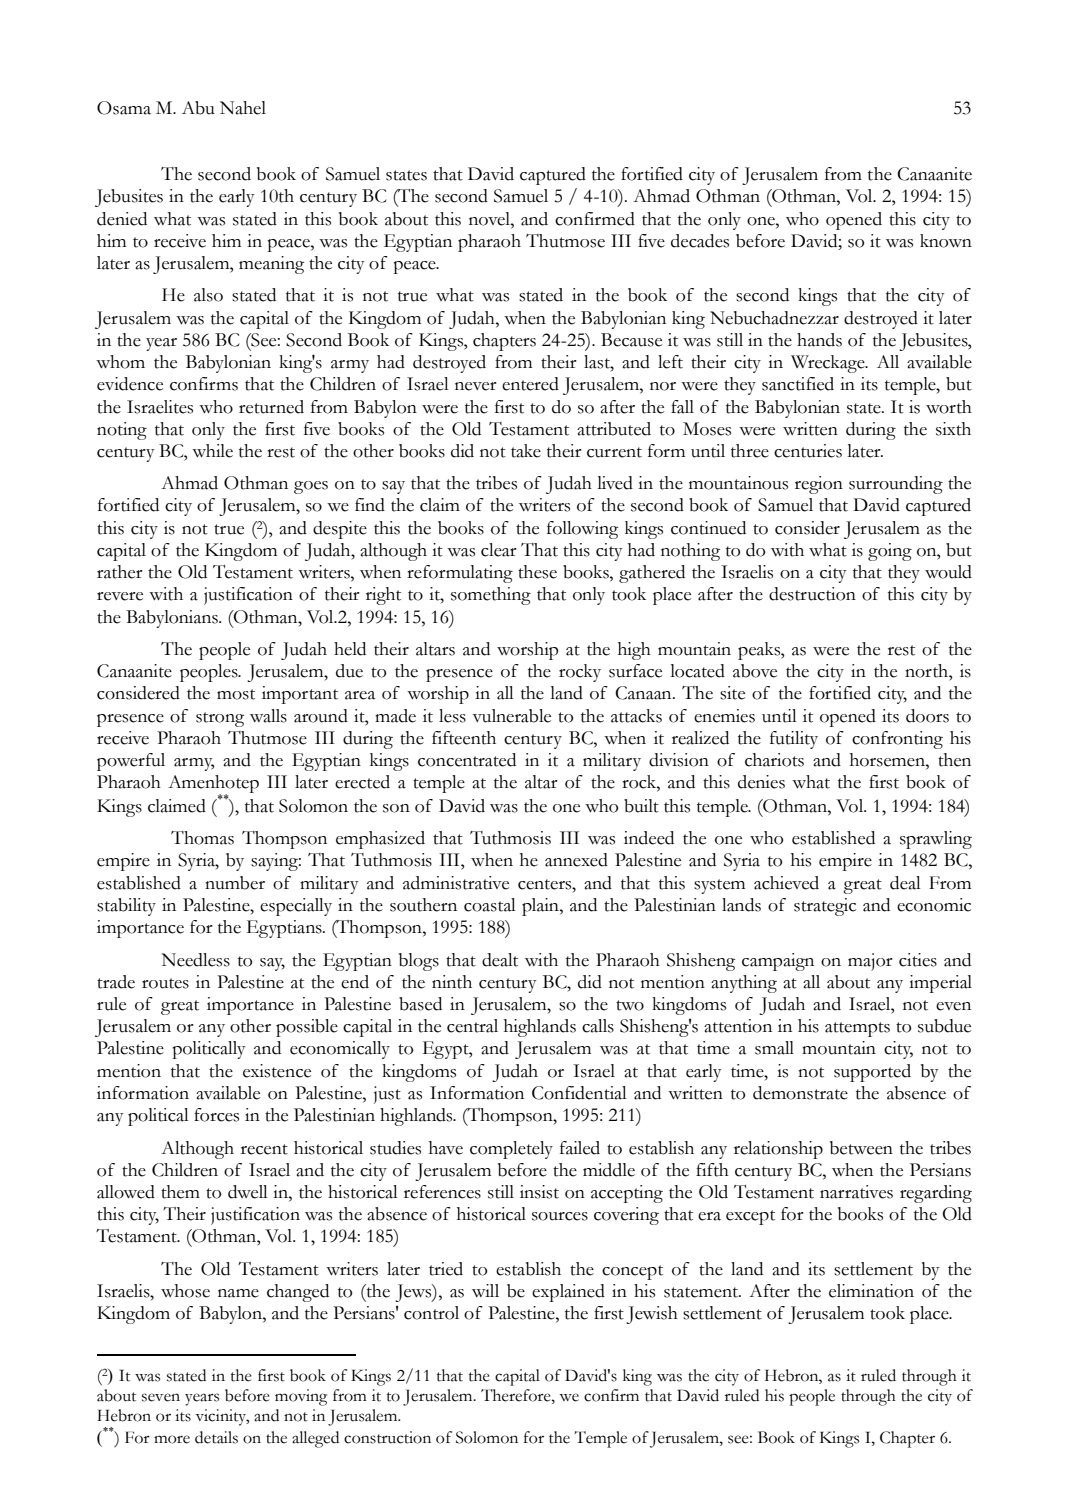 This screenshot has width=1069, height=1512. Describe the element at coordinates (870, 962) in the screenshot. I see `major` at that location.
